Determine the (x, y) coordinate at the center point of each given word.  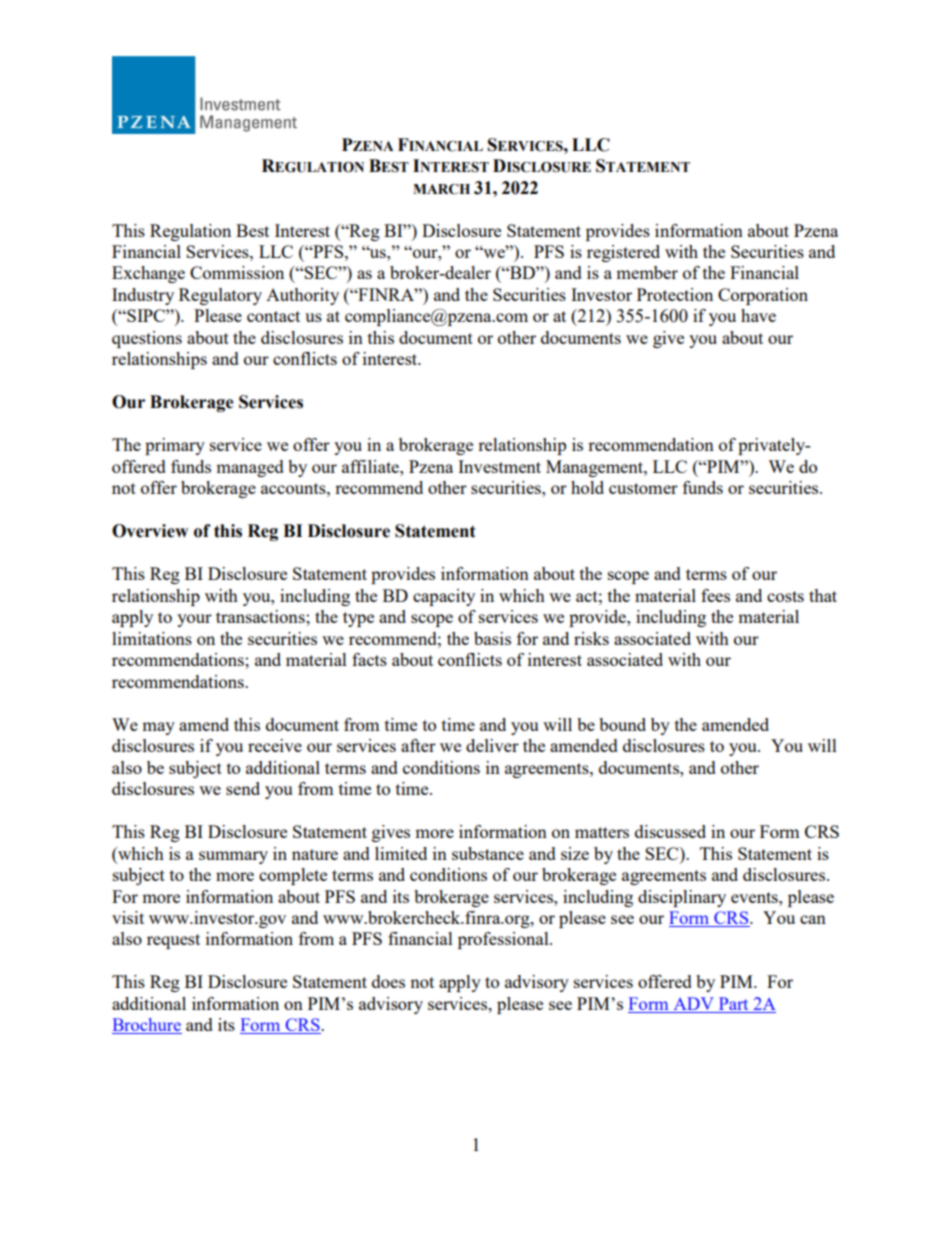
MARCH (441, 189)
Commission (237, 272)
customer (643, 488)
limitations (152, 638)
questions (147, 339)
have (758, 315)
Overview (150, 531)
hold (587, 487)
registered (623, 253)
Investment (499, 466)
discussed (670, 831)
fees (715, 595)
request (173, 941)
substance (488, 853)
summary (233, 857)
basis (492, 638)
